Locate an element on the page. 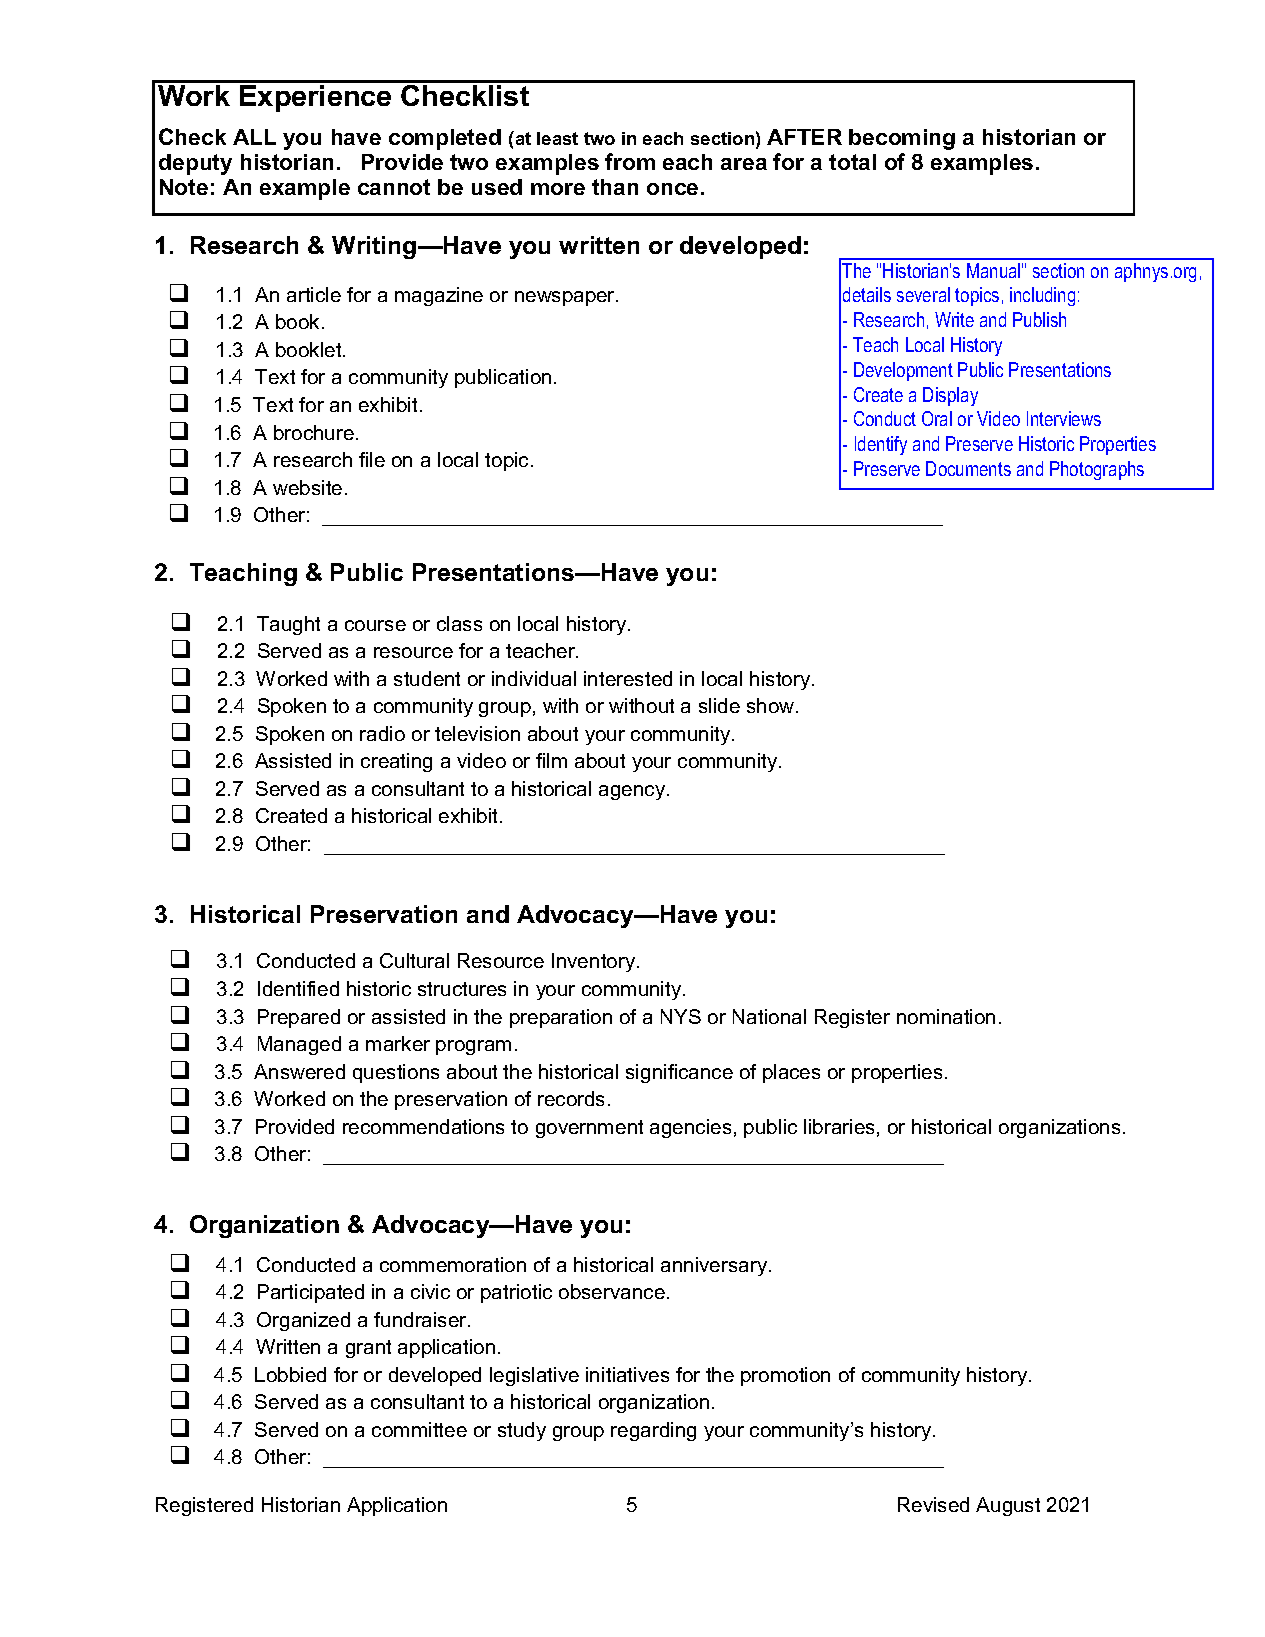  Lobbied is located at coordinates (290, 1374).
